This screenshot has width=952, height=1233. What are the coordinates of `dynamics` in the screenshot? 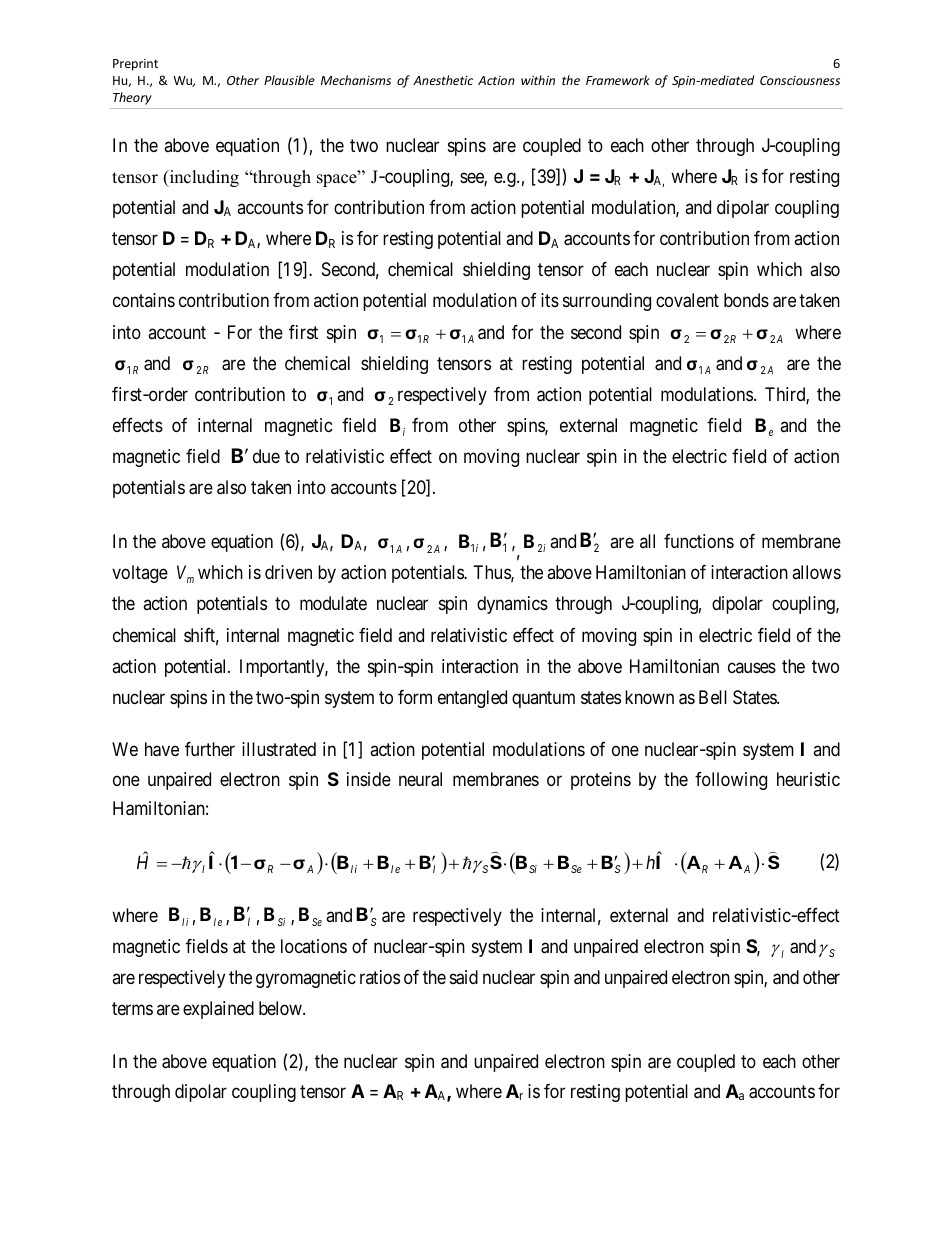 It's located at (512, 605).
